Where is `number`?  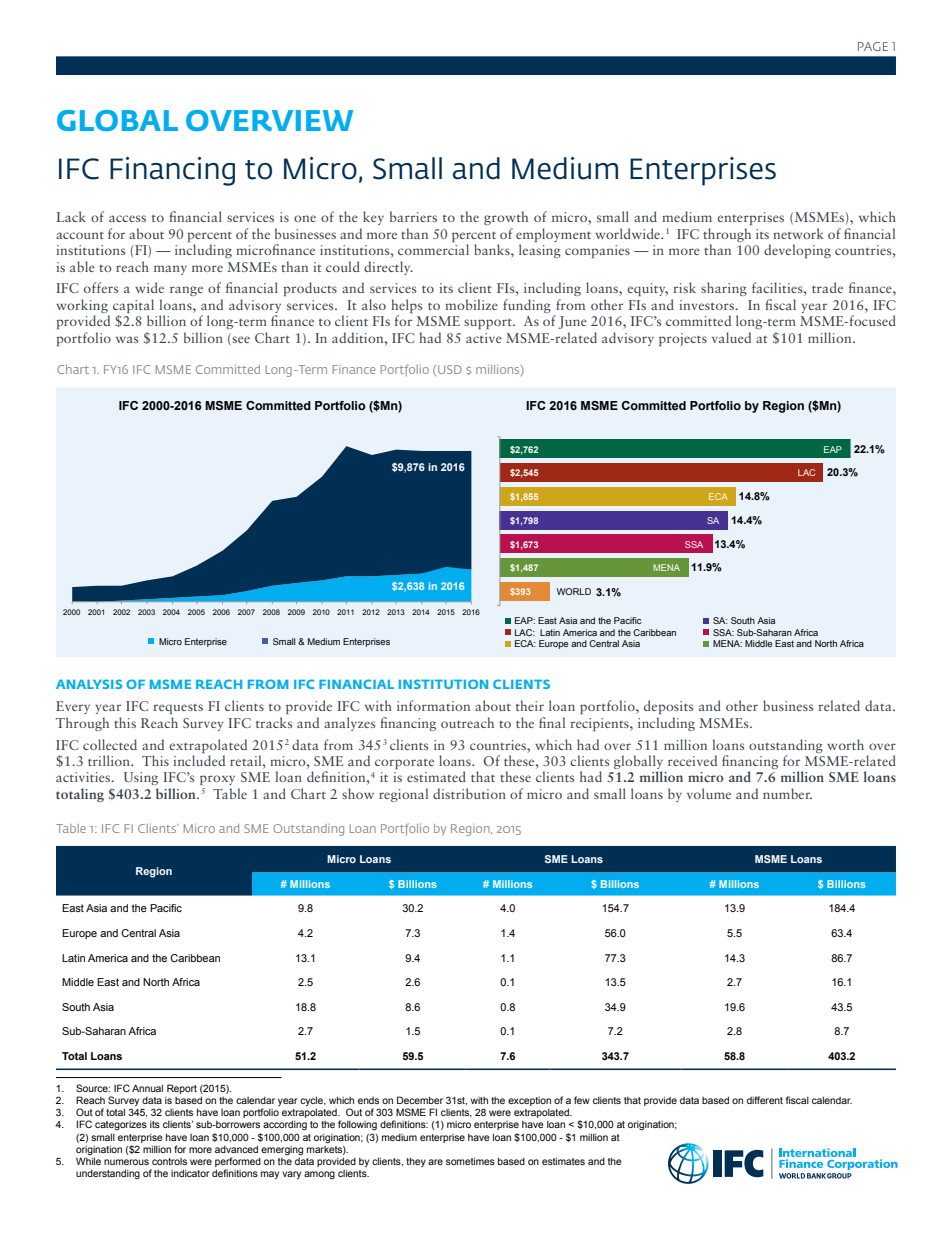
number is located at coordinates (787, 793).
